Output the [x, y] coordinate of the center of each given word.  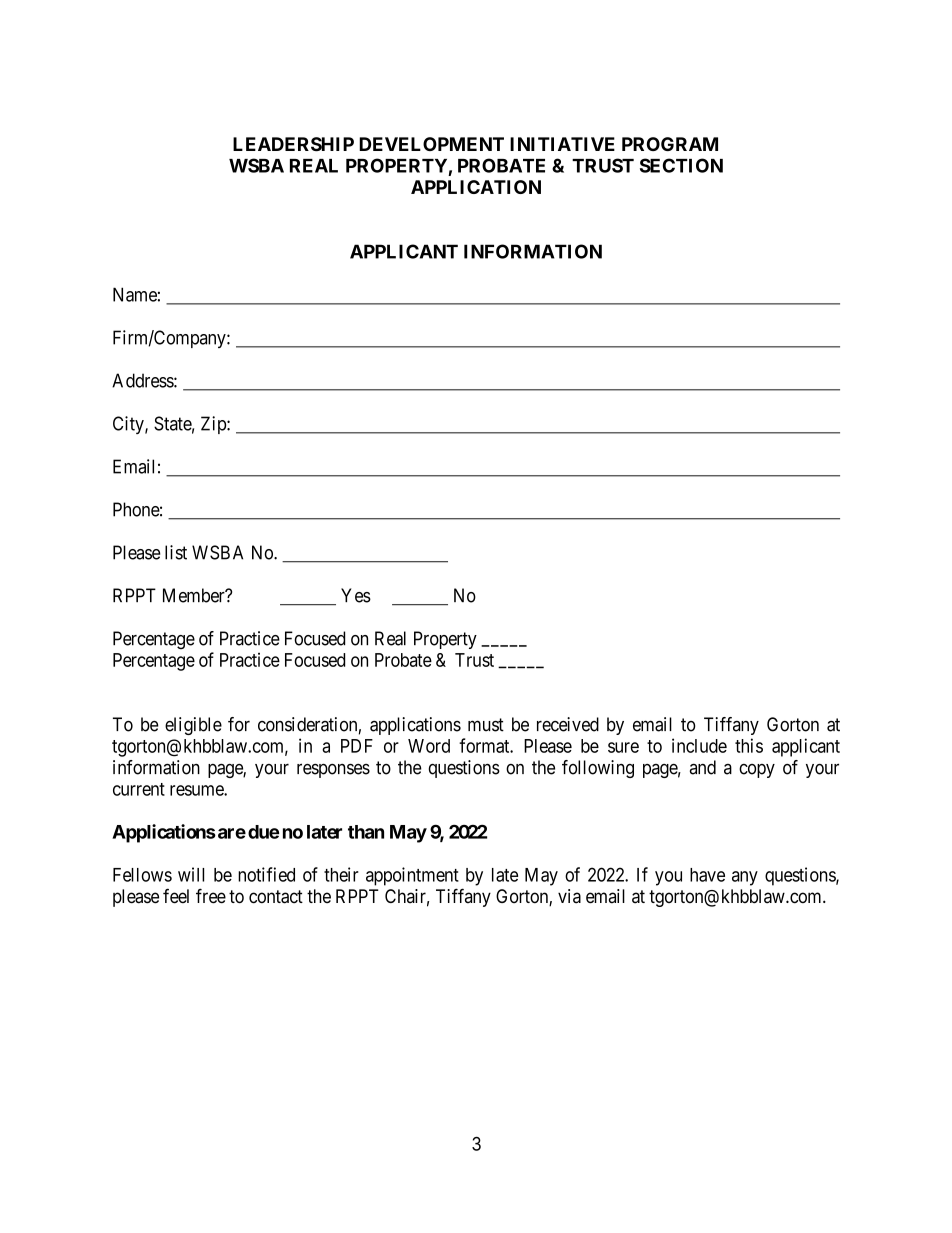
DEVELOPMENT [431, 144]
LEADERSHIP [293, 144]
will [191, 874]
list [176, 552]
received [568, 724]
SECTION [681, 165]
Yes [356, 595]
